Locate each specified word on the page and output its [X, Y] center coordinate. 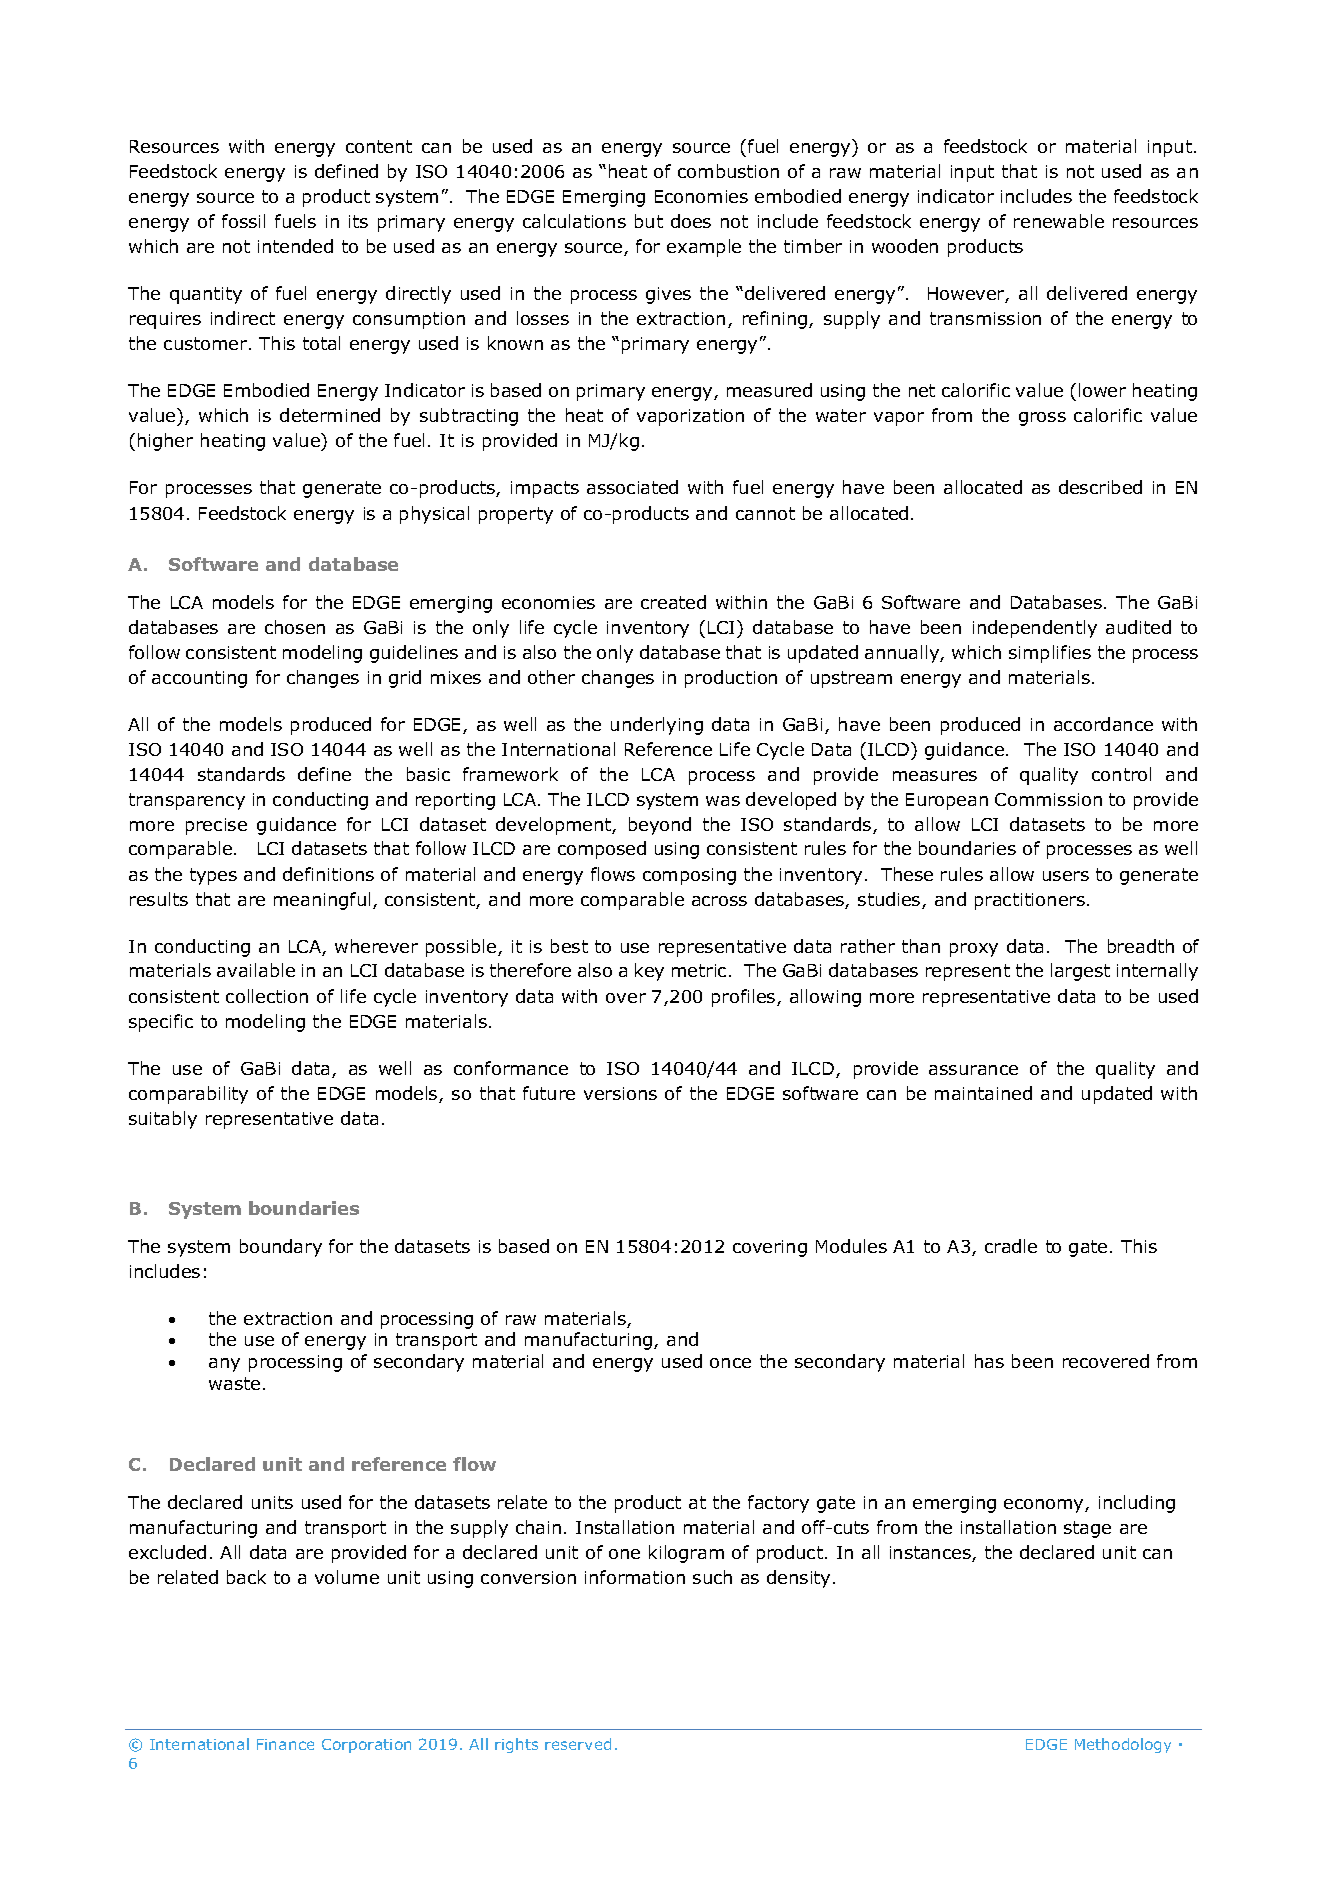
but [649, 221]
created [673, 602]
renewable [1059, 221]
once [730, 1363]
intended [295, 246]
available [256, 970]
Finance [285, 1744]
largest [1080, 972]
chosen [295, 627]
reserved [578, 1744]
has [989, 1361]
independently [1035, 629]
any [224, 1365]
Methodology [1123, 1745]
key [649, 972]
